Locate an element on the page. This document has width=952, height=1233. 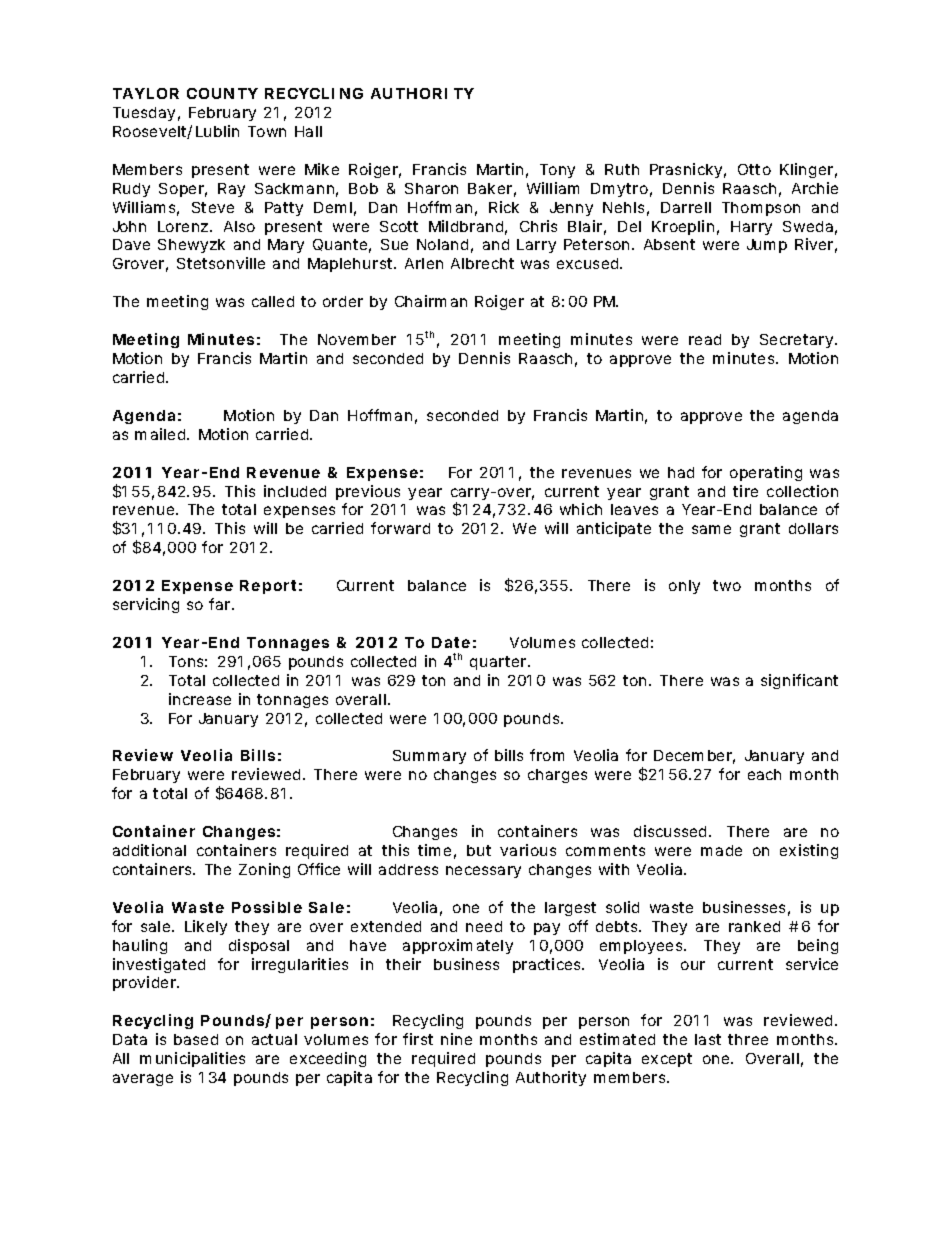
actual is located at coordinates (274, 1039).
